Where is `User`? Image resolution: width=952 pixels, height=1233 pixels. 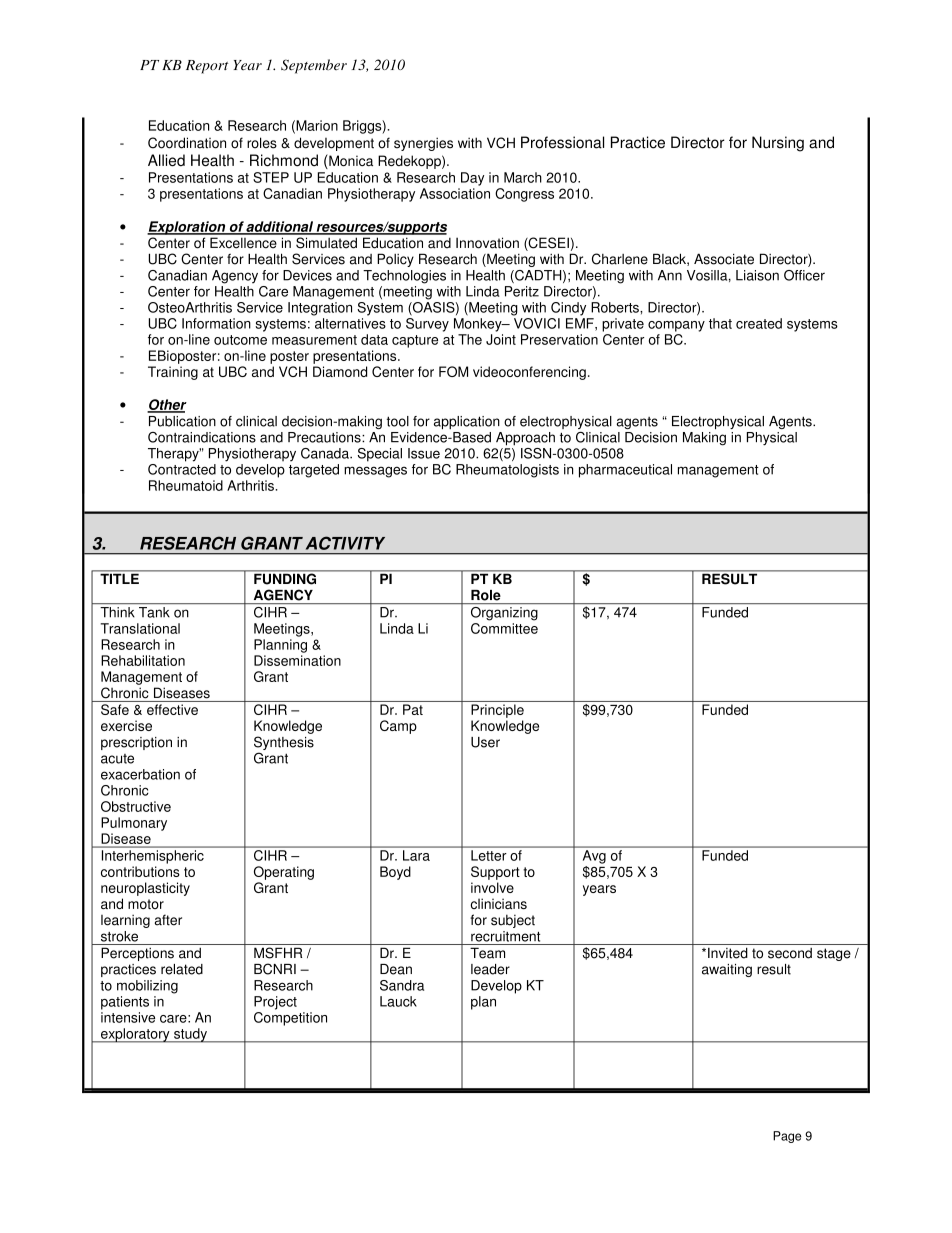
User is located at coordinates (485, 742).
